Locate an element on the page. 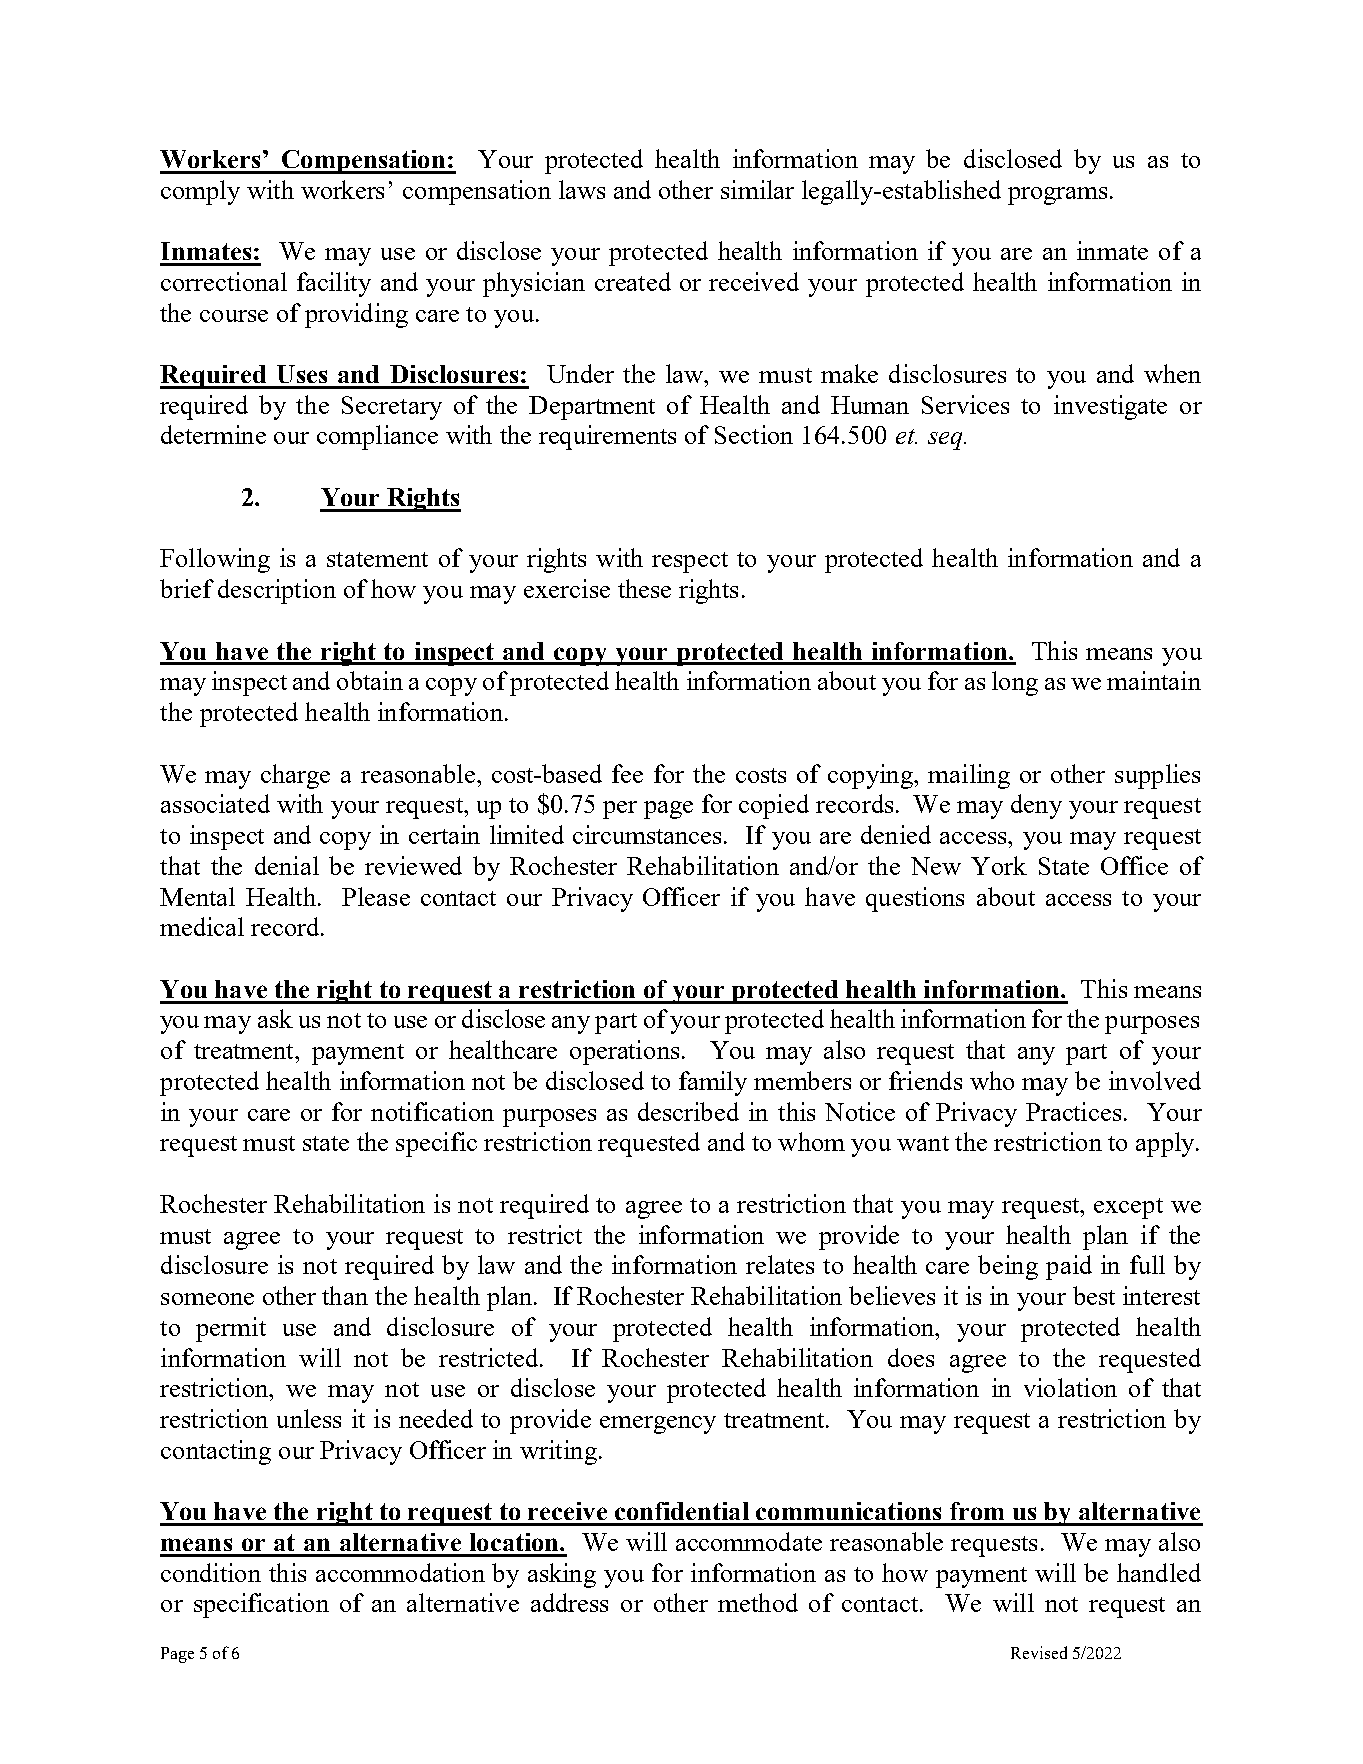  created is located at coordinates (633, 281).
